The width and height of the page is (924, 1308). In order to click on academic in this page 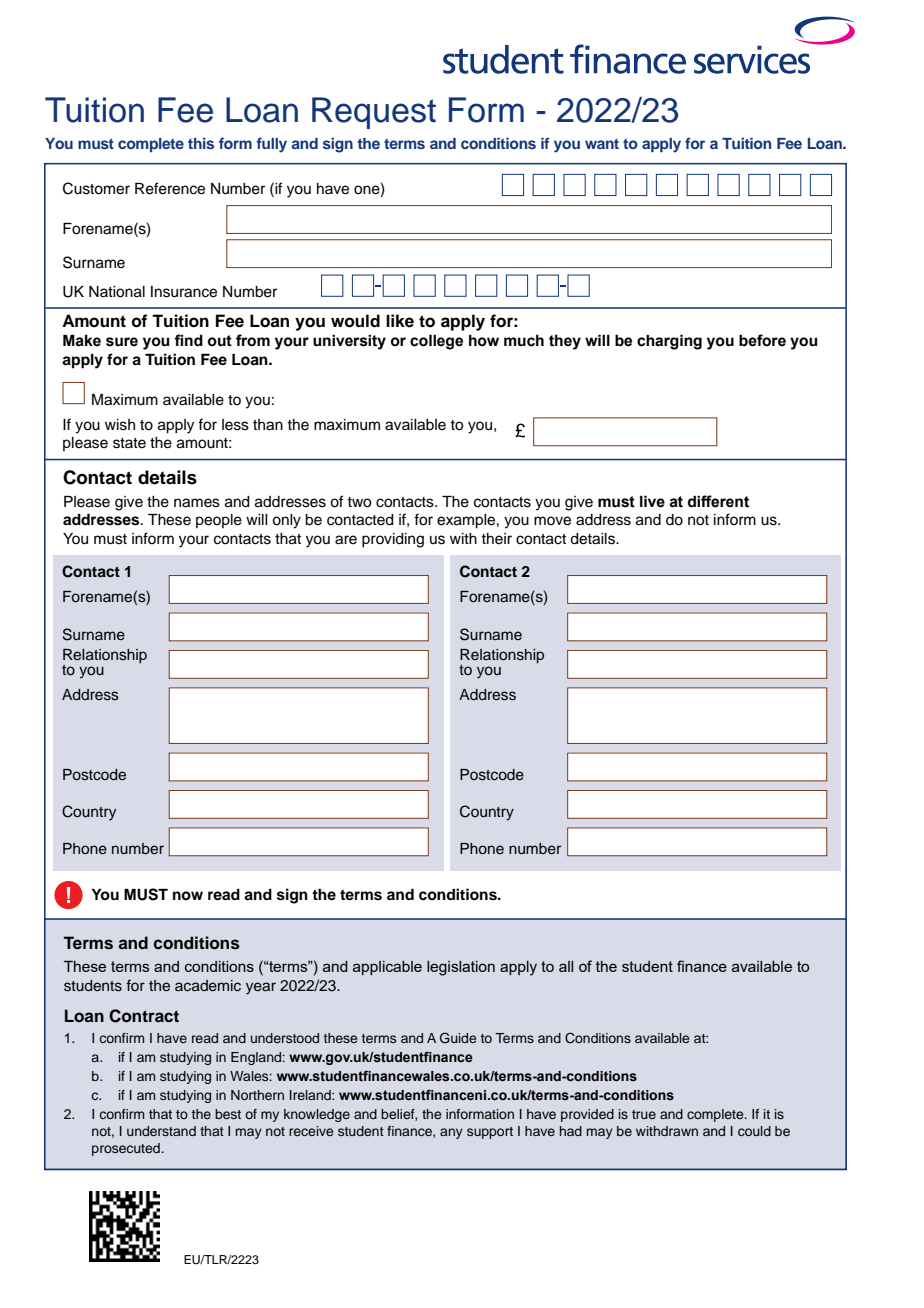, I will do `click(208, 986)`.
